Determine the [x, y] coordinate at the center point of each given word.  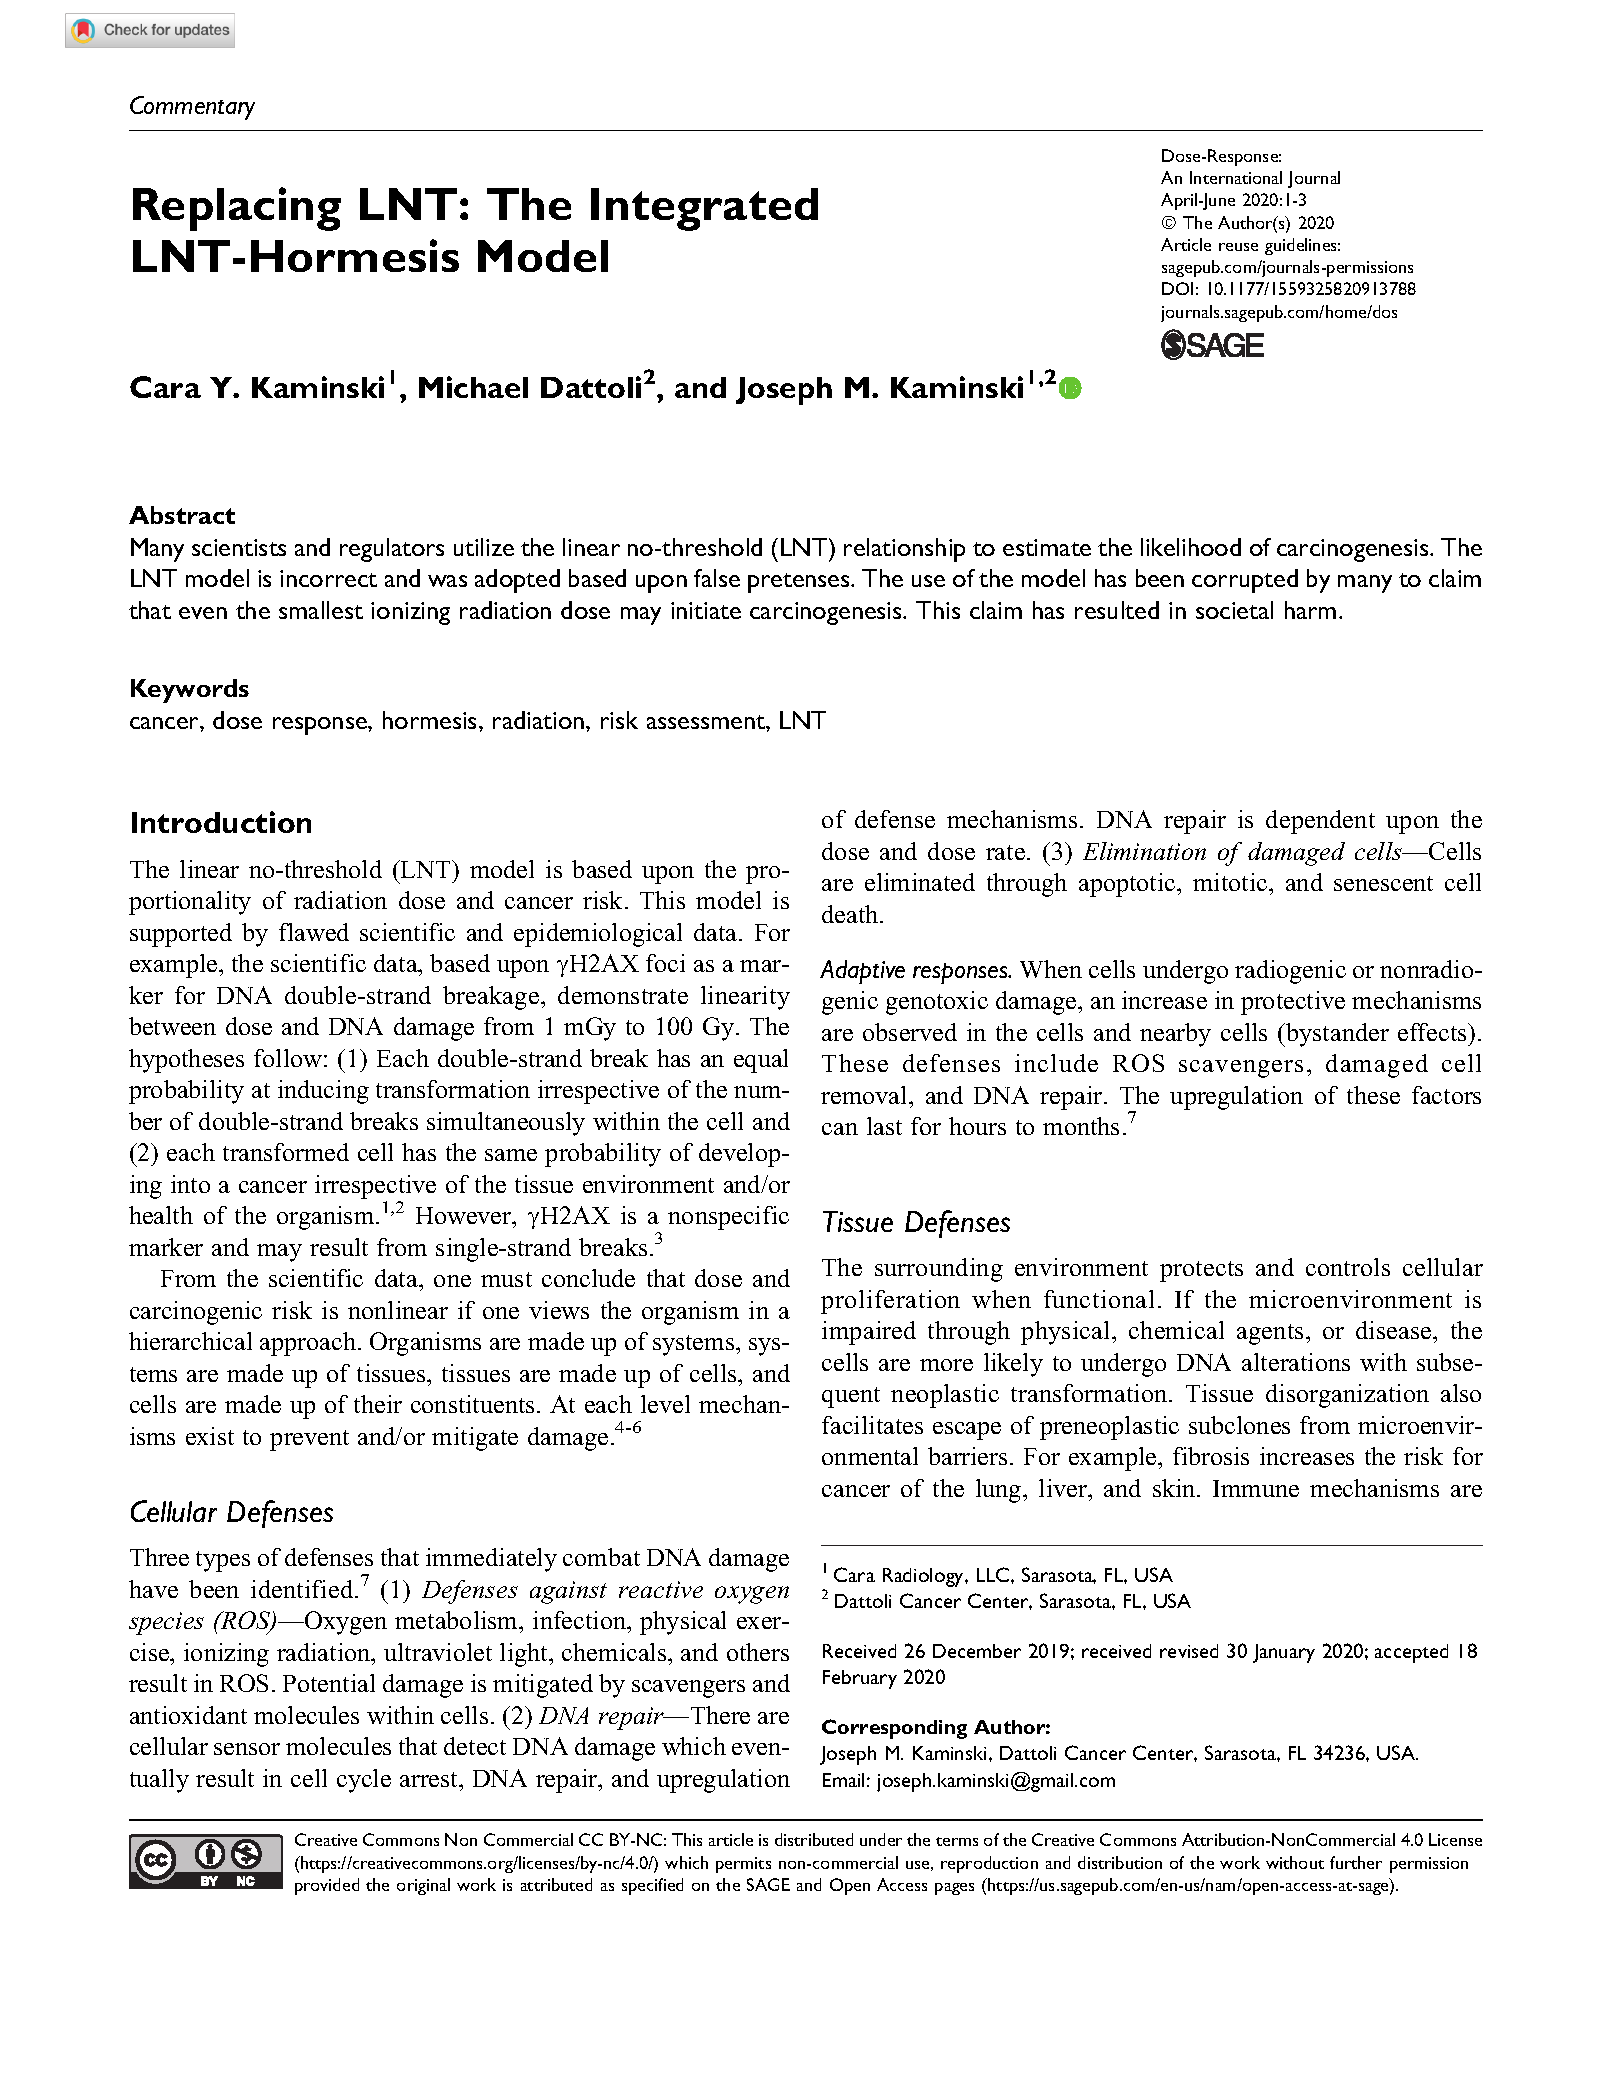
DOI [1177, 288]
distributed [814, 1839]
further [1356, 1862]
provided [327, 1886]
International [1236, 177]
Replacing [237, 209]
